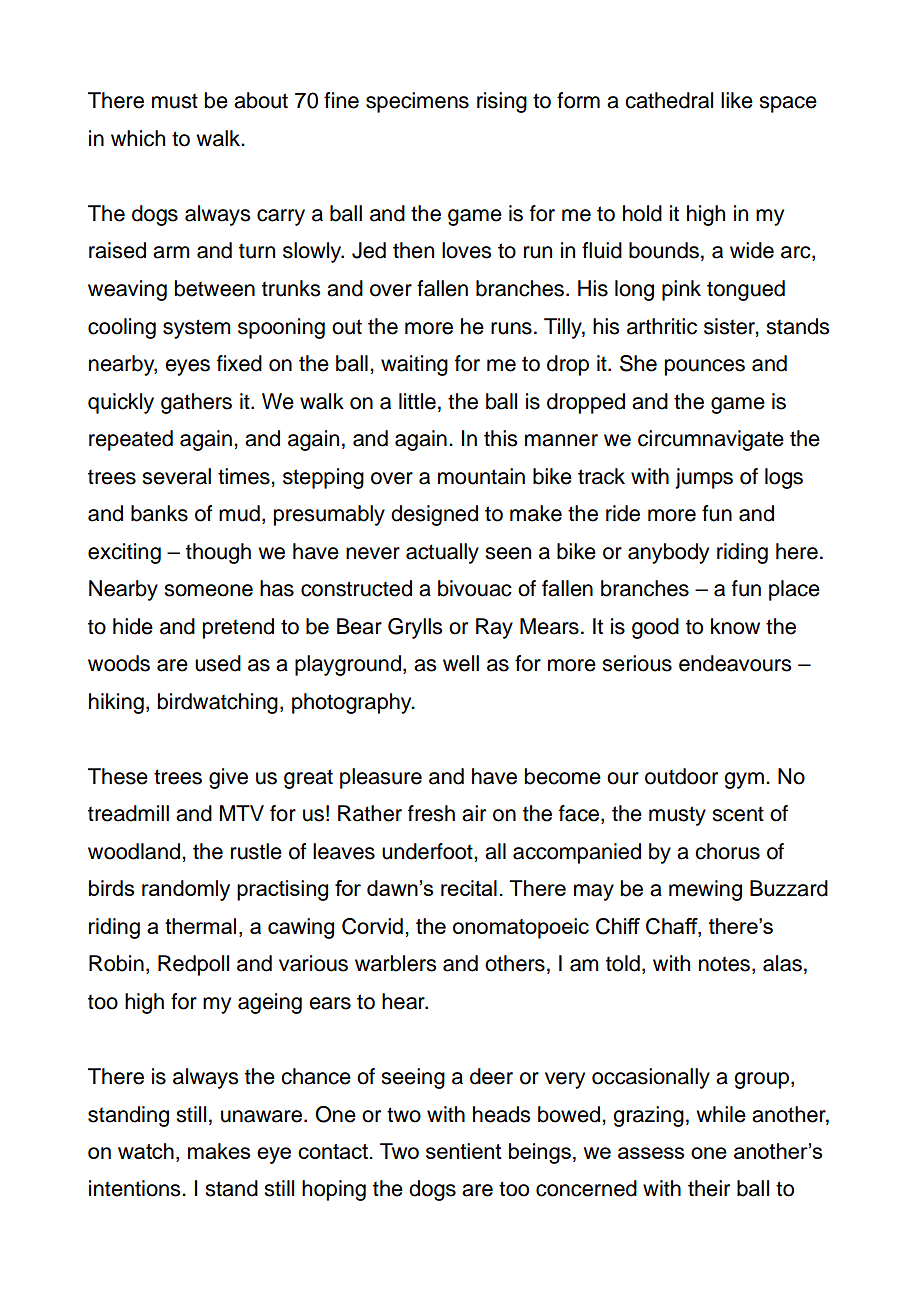 The width and height of the page is (924, 1308). Describe the element at coordinates (735, 663) in the page. I see `endeavours` at that location.
